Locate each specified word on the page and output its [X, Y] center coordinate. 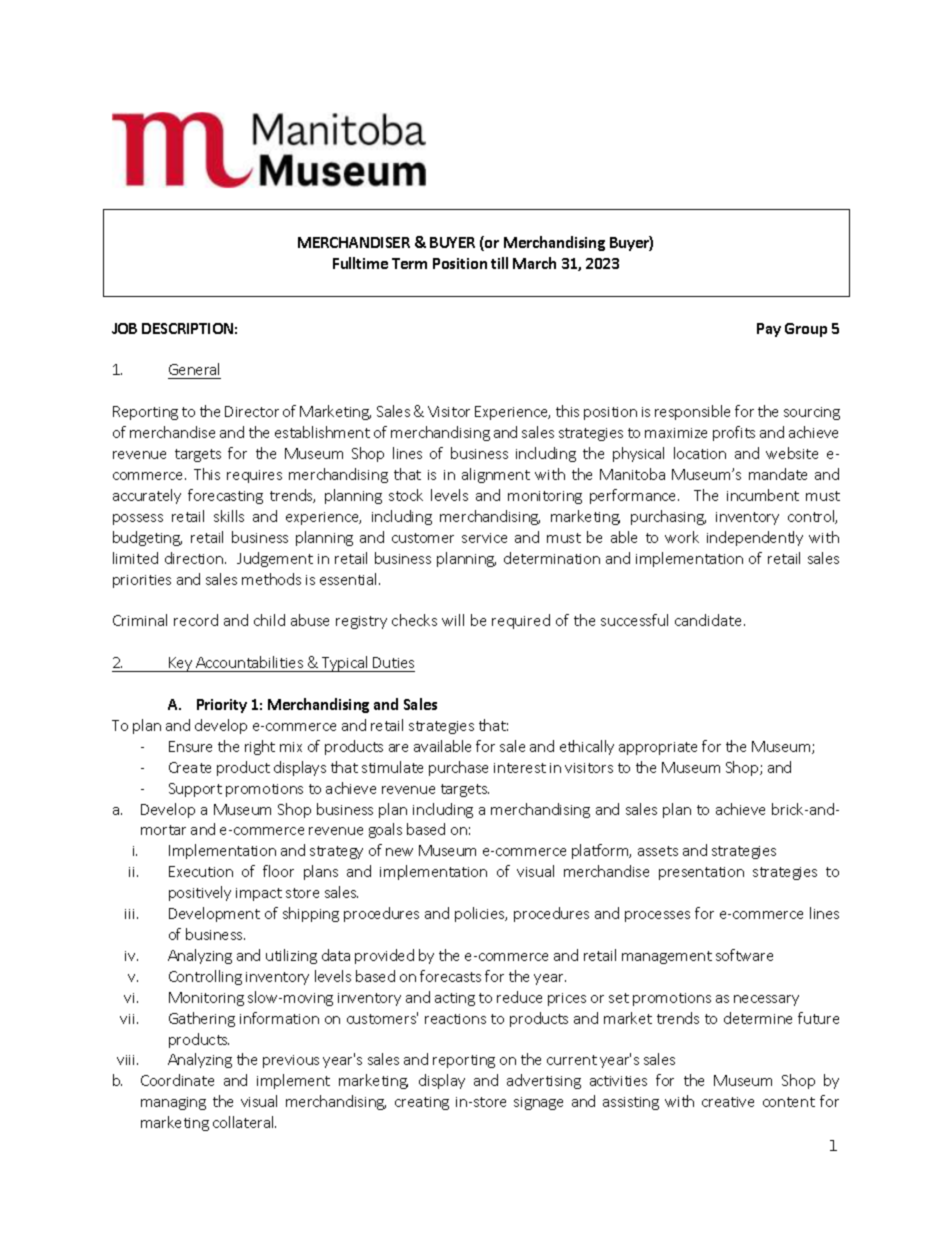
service [484, 538]
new [399, 852]
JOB [124, 328]
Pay [769, 330]
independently [755, 538]
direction [195, 558]
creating [422, 1103]
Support [195, 790]
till [499, 263]
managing [173, 1103]
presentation [701, 873]
